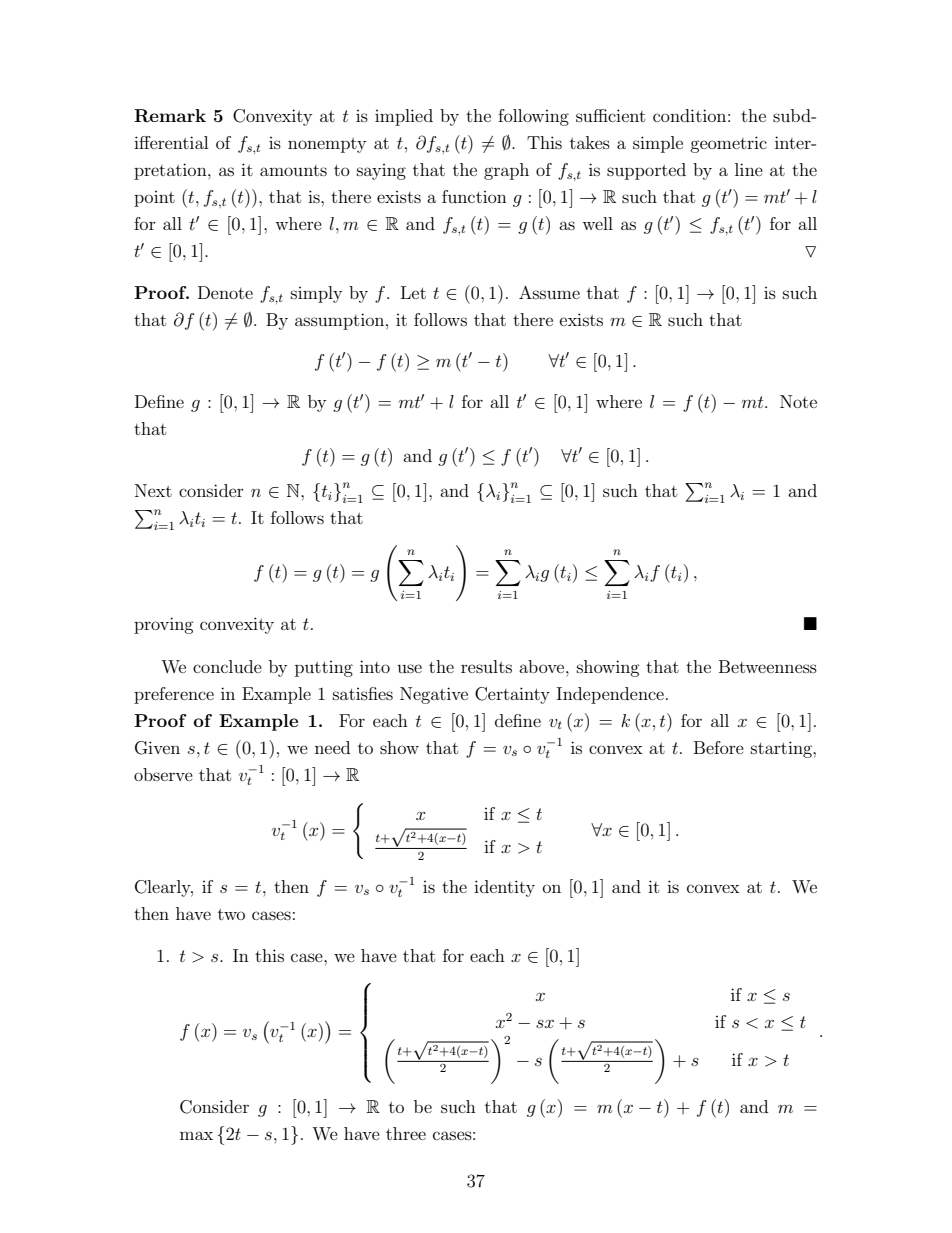 This image has height=1233, width=952. What do you see at coordinates (486, 666) in the image?
I see `results` at bounding box center [486, 666].
